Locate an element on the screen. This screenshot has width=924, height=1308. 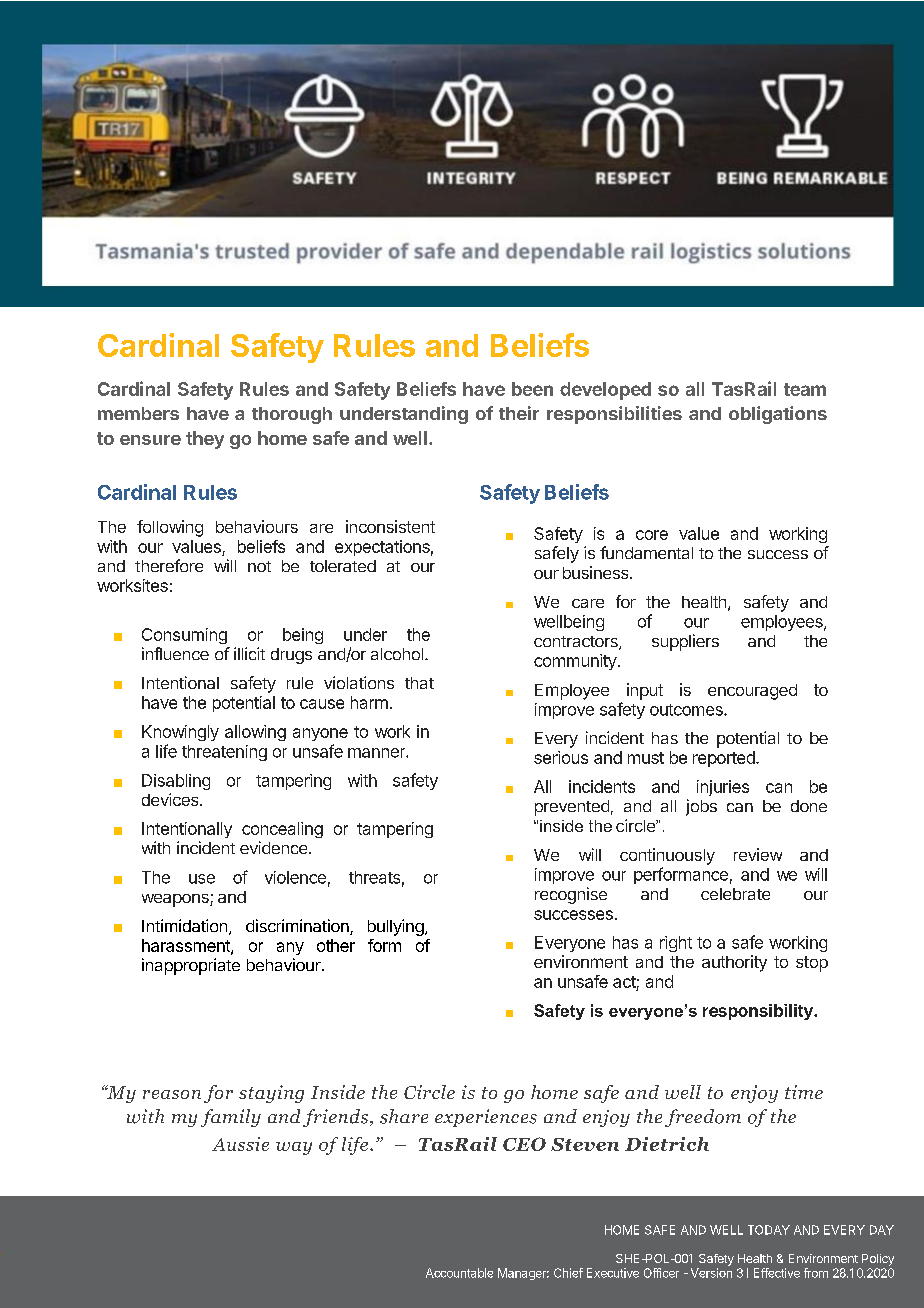
obligations is located at coordinates (778, 415).
